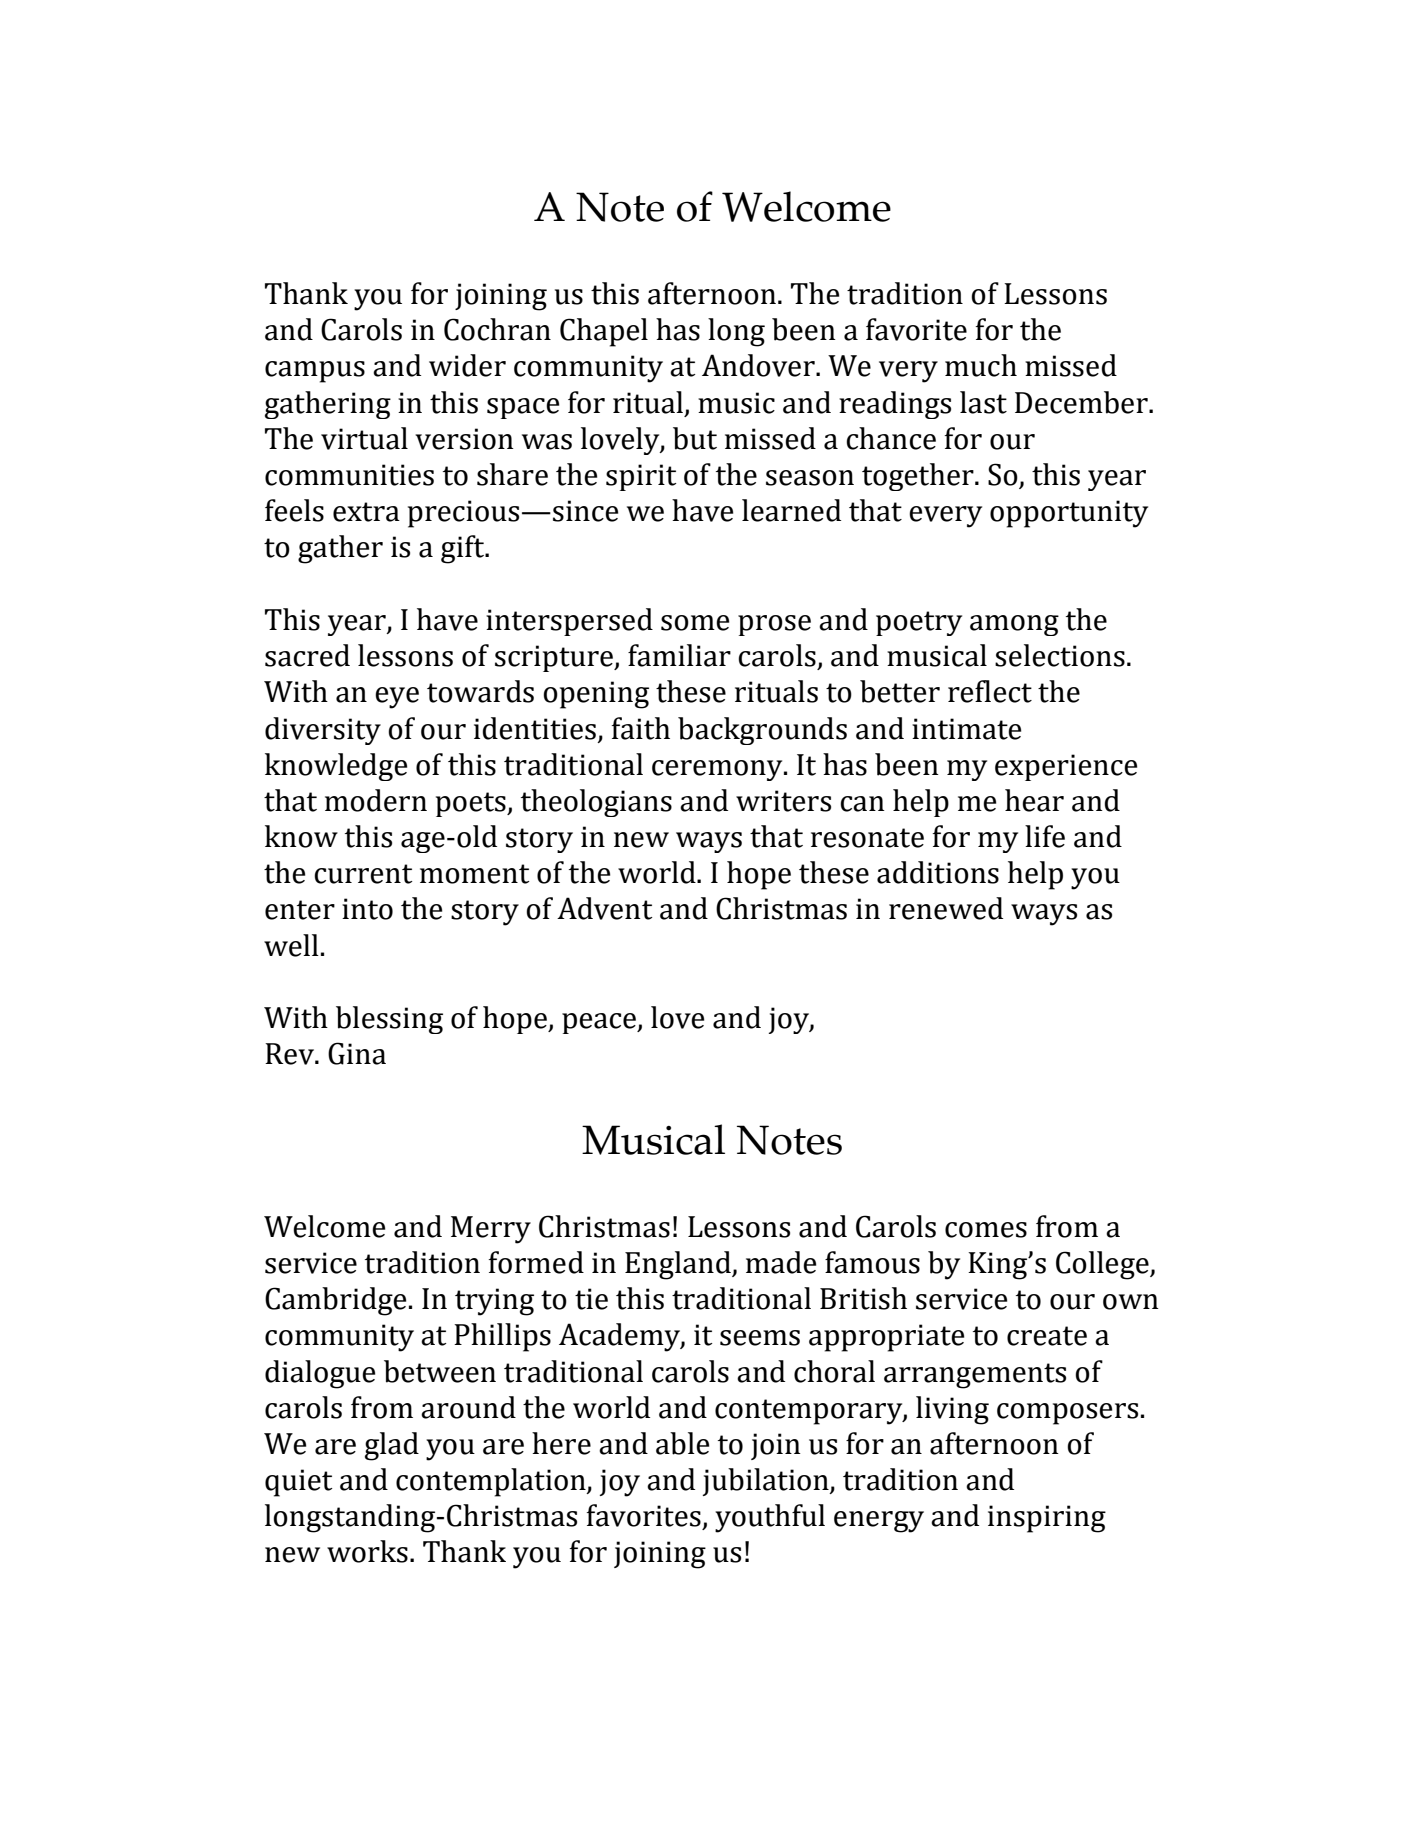  I want to click on selections, so click(1060, 655).
